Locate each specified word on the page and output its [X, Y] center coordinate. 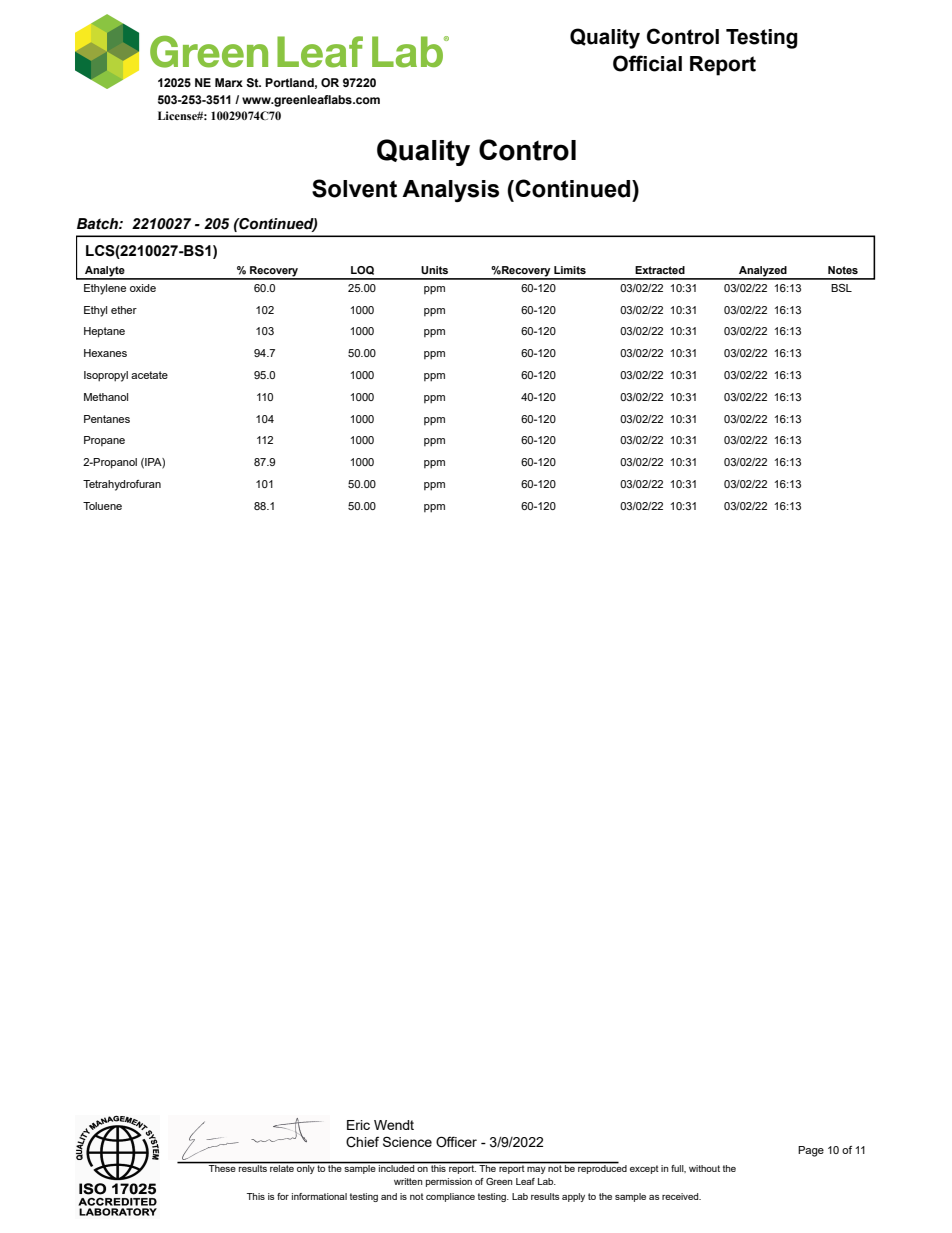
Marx [229, 82]
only [306, 1168]
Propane [104, 441]
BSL [841, 288]
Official [647, 63]
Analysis [450, 191]
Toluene [102, 506]
